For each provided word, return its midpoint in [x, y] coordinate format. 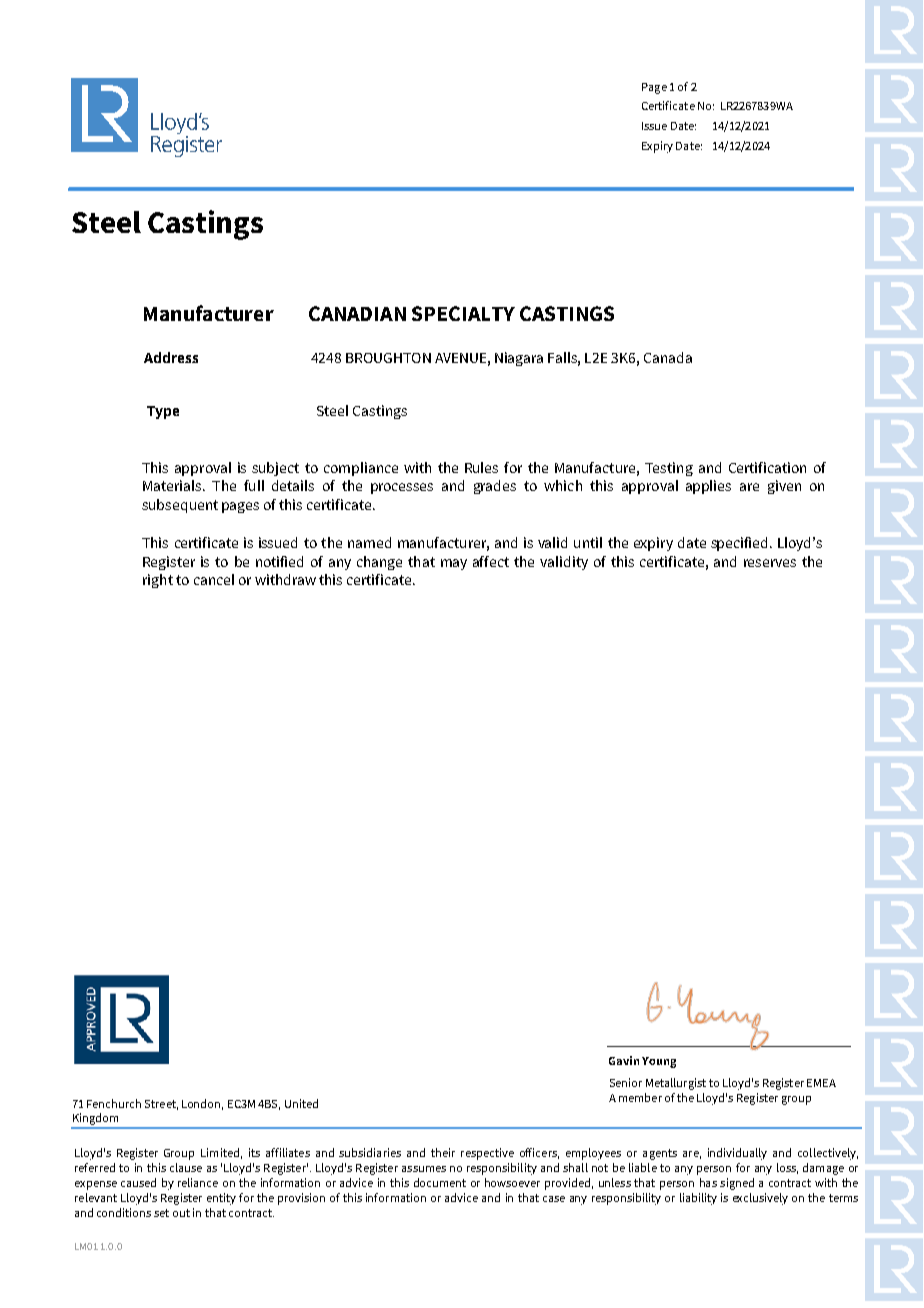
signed [737, 1184]
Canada [668, 357]
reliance [198, 1182]
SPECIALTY [463, 313]
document [440, 1182]
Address [171, 357]
